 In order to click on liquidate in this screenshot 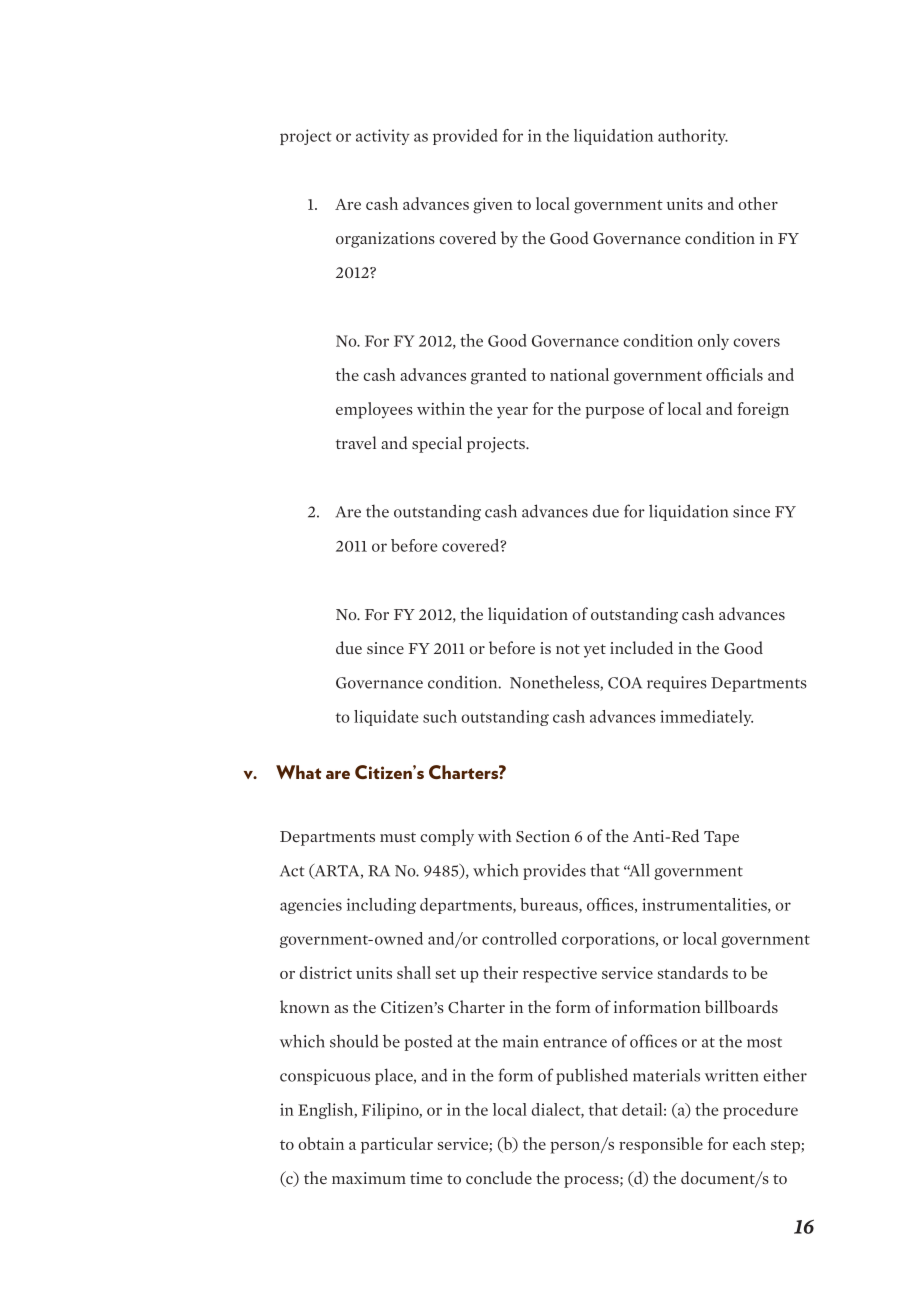, I will do `click(386, 718)`.
